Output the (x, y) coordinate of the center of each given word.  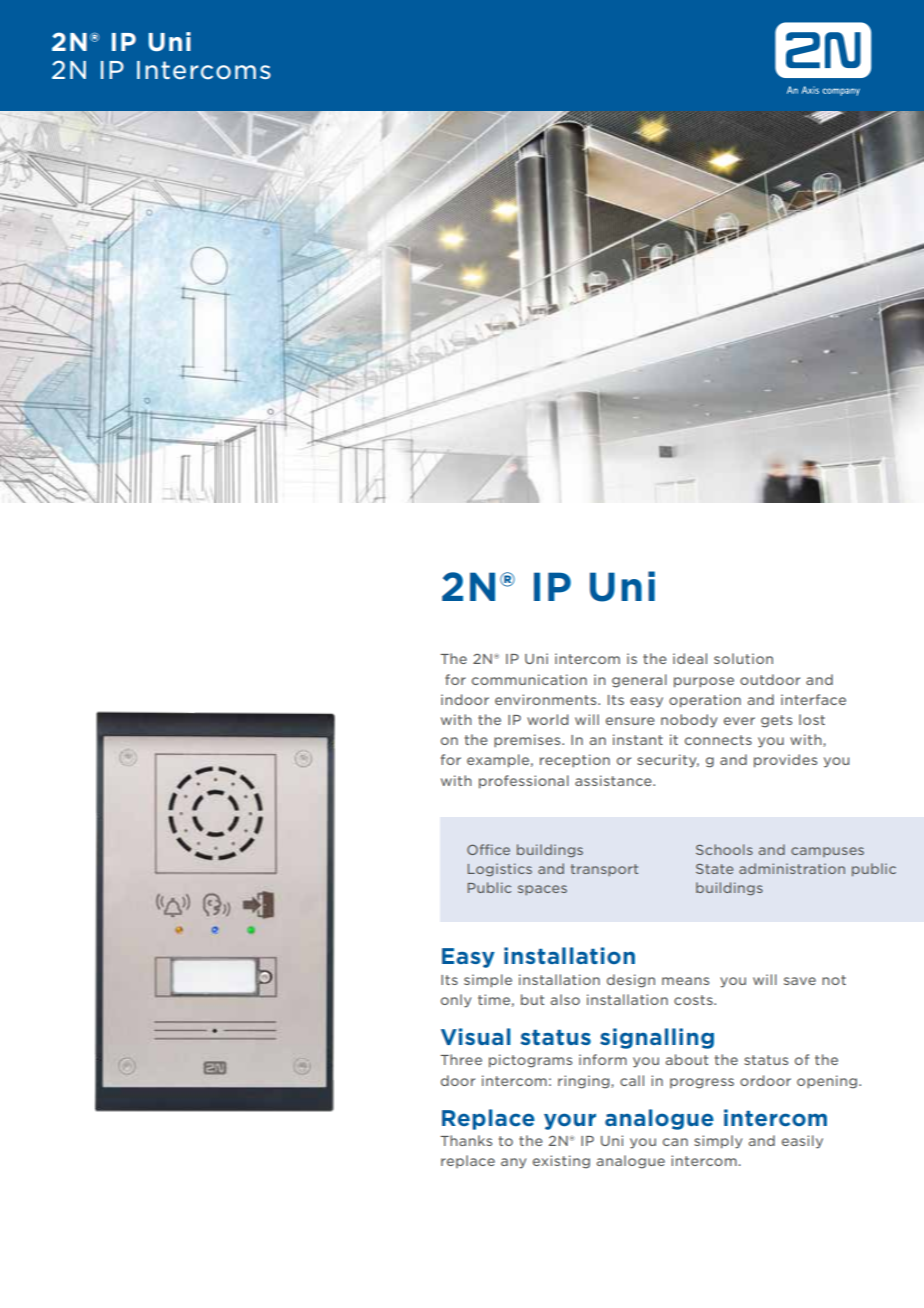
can (675, 1142)
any (513, 1163)
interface (813, 699)
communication (529, 679)
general (639, 681)
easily (802, 1142)
